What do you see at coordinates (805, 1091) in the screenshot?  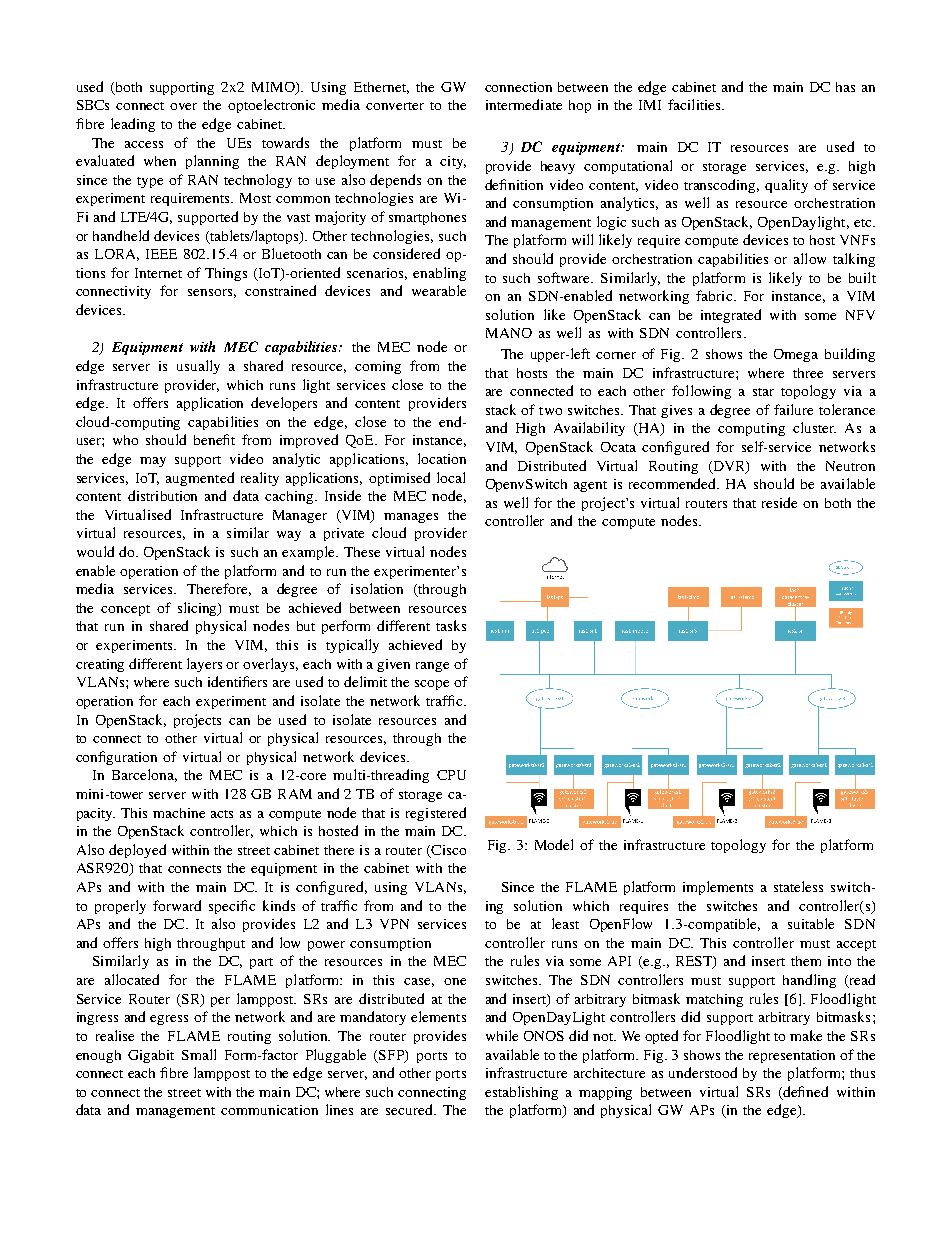 I see `defined` at bounding box center [805, 1091].
